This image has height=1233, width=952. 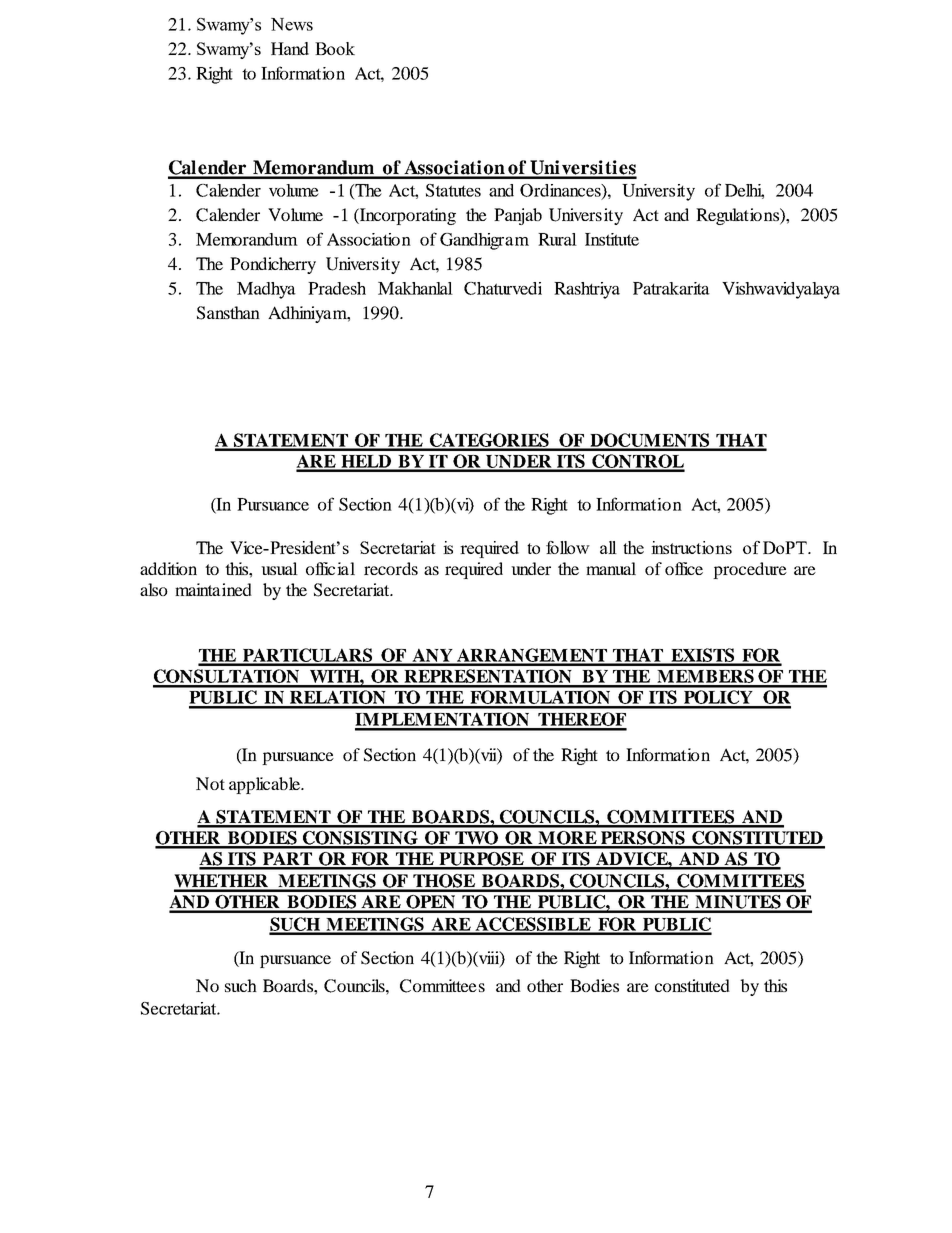 I want to click on instructions, so click(x=691, y=547).
